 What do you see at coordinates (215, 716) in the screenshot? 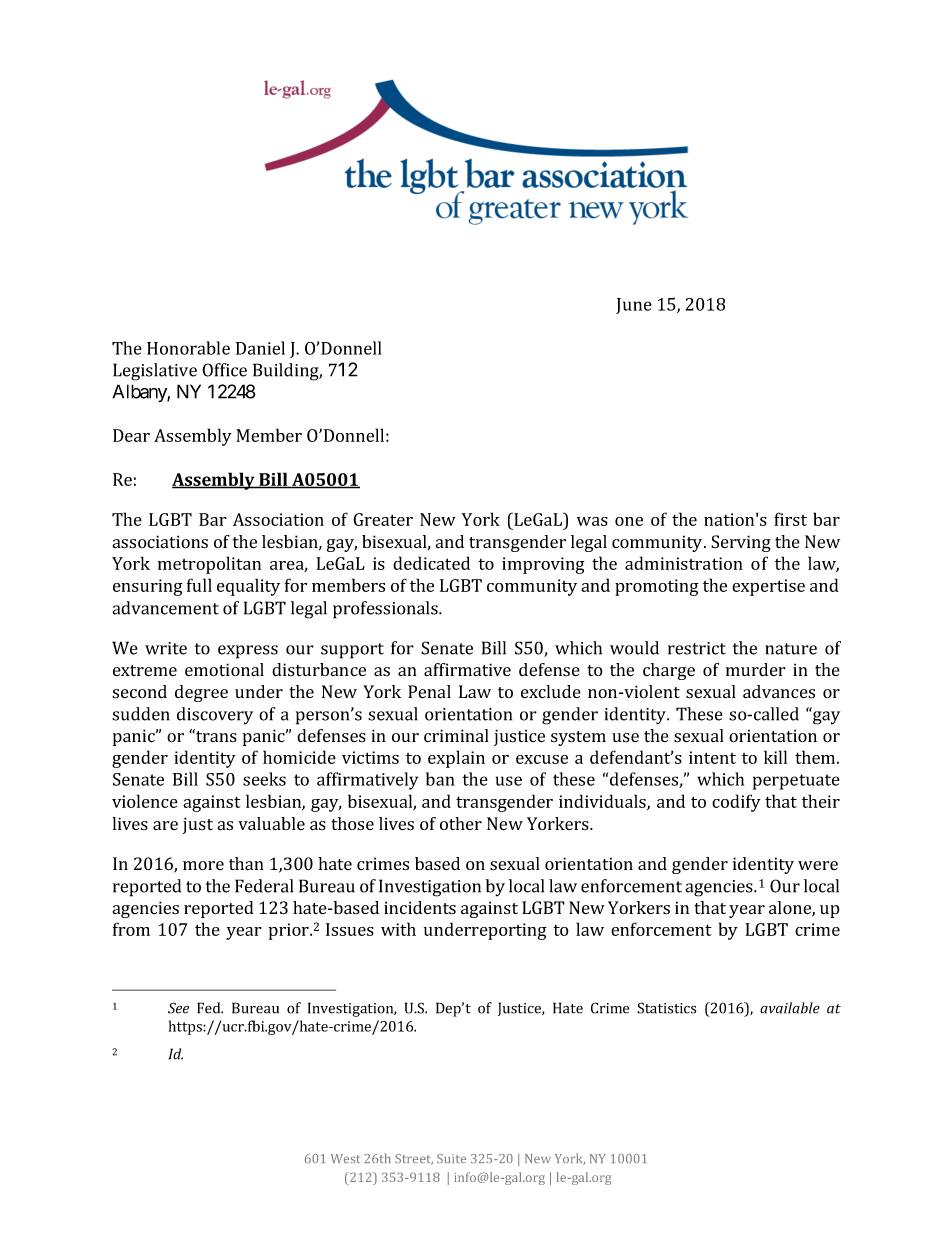
I see `discovery` at bounding box center [215, 716].
